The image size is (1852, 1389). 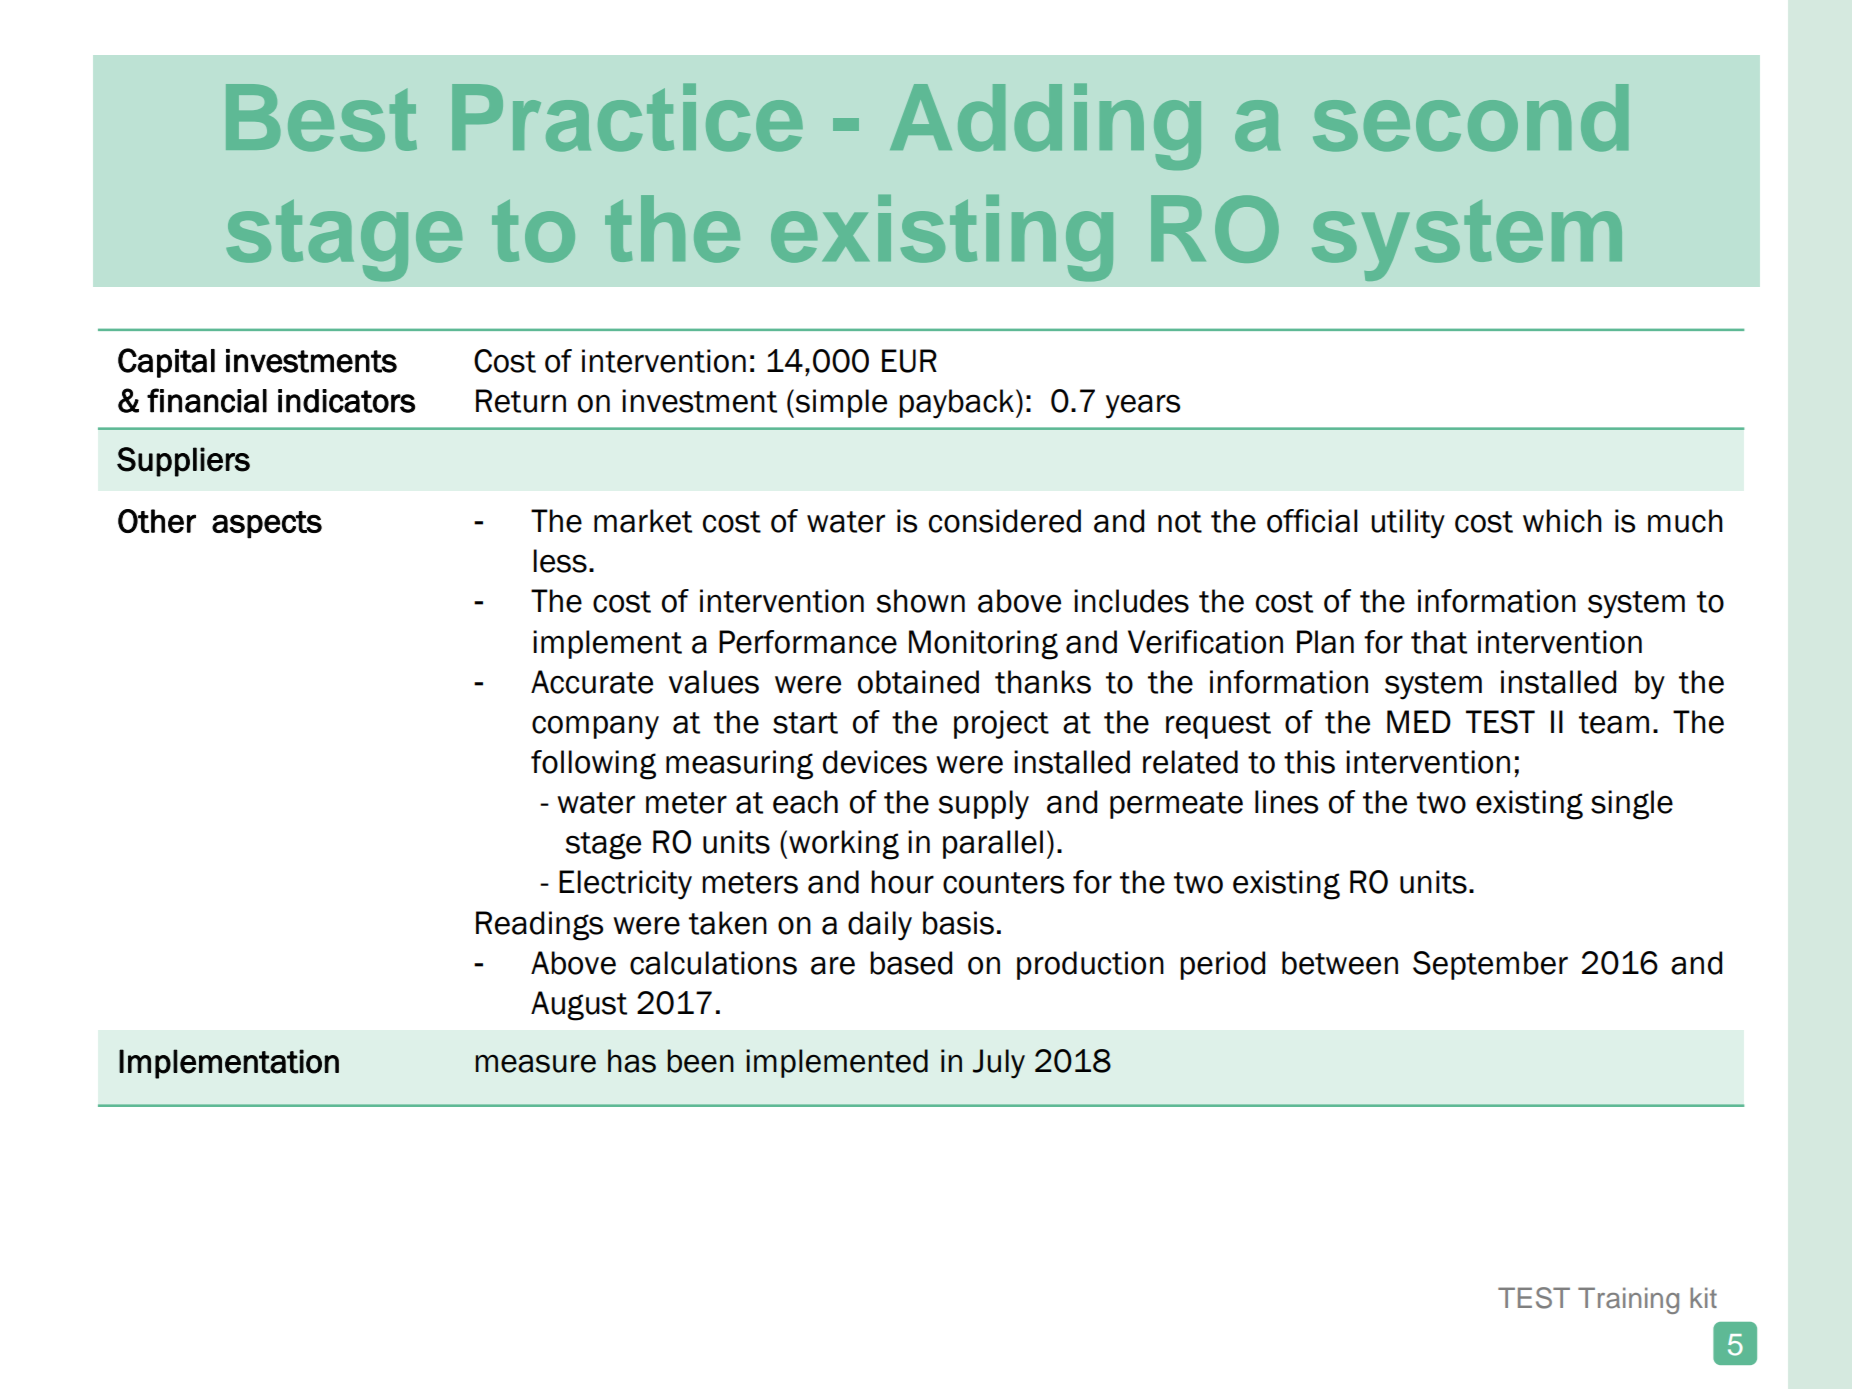 I want to click on Best, so click(x=321, y=118).
